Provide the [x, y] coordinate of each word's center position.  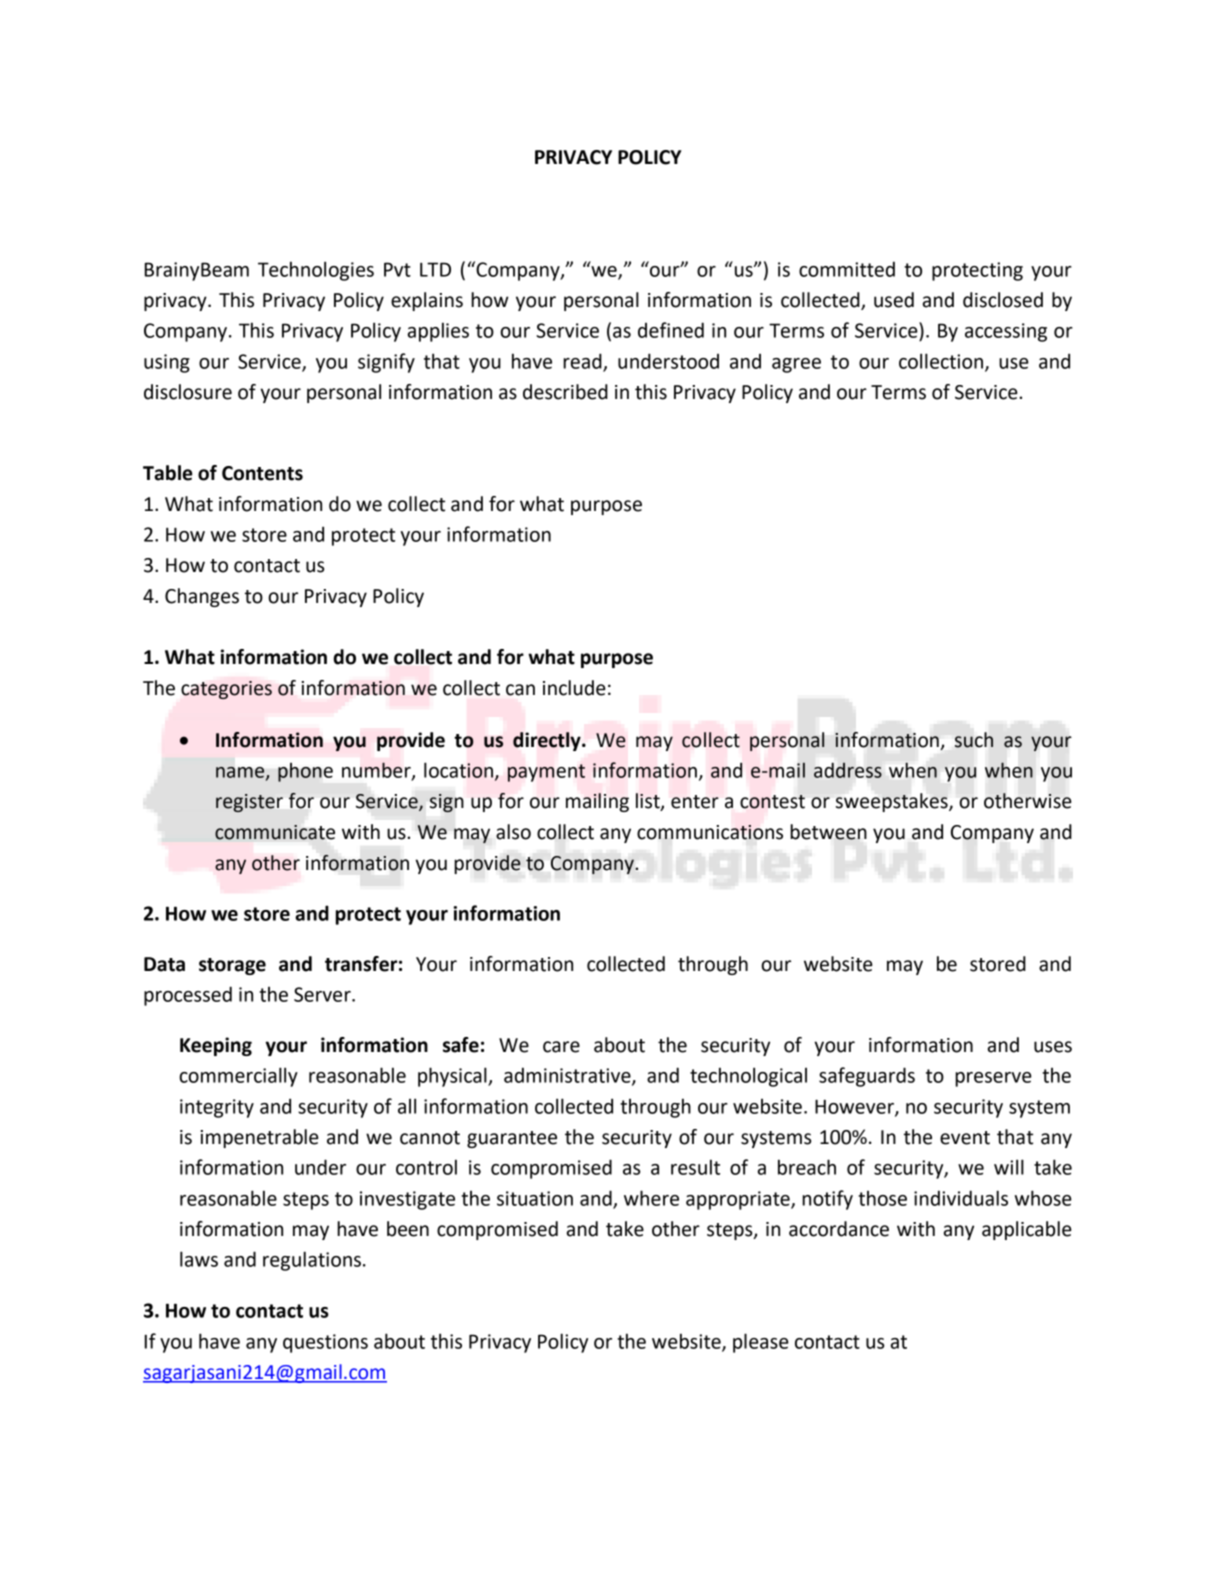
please [761, 1343]
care [561, 1047]
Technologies [316, 271]
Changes [202, 597]
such [974, 740]
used [894, 300]
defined [671, 330]
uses [1053, 1047]
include [574, 688]
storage [232, 966]
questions [325, 1343]
